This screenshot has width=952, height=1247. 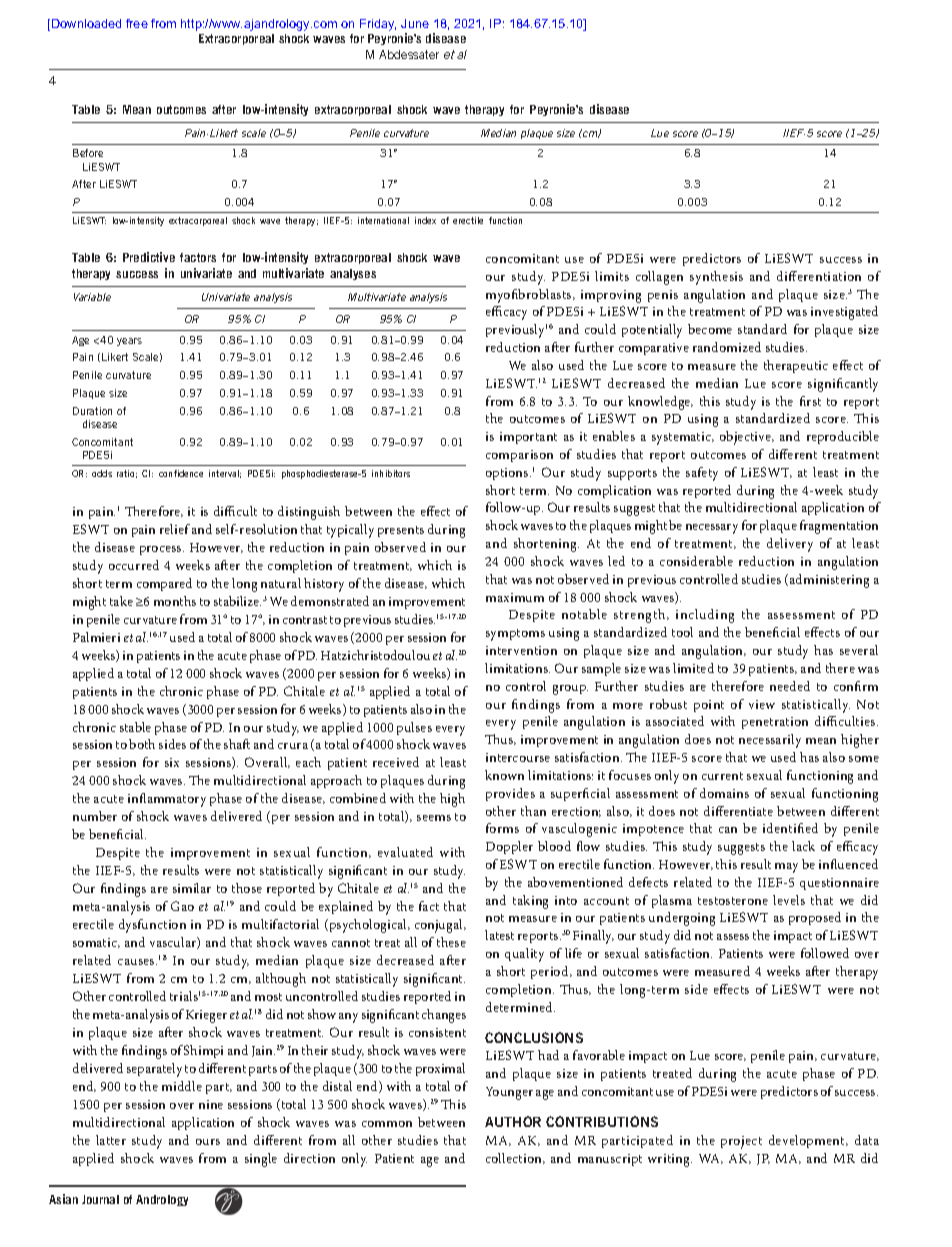 What do you see at coordinates (181, 473) in the screenshot?
I see `confidence` at bounding box center [181, 473].
